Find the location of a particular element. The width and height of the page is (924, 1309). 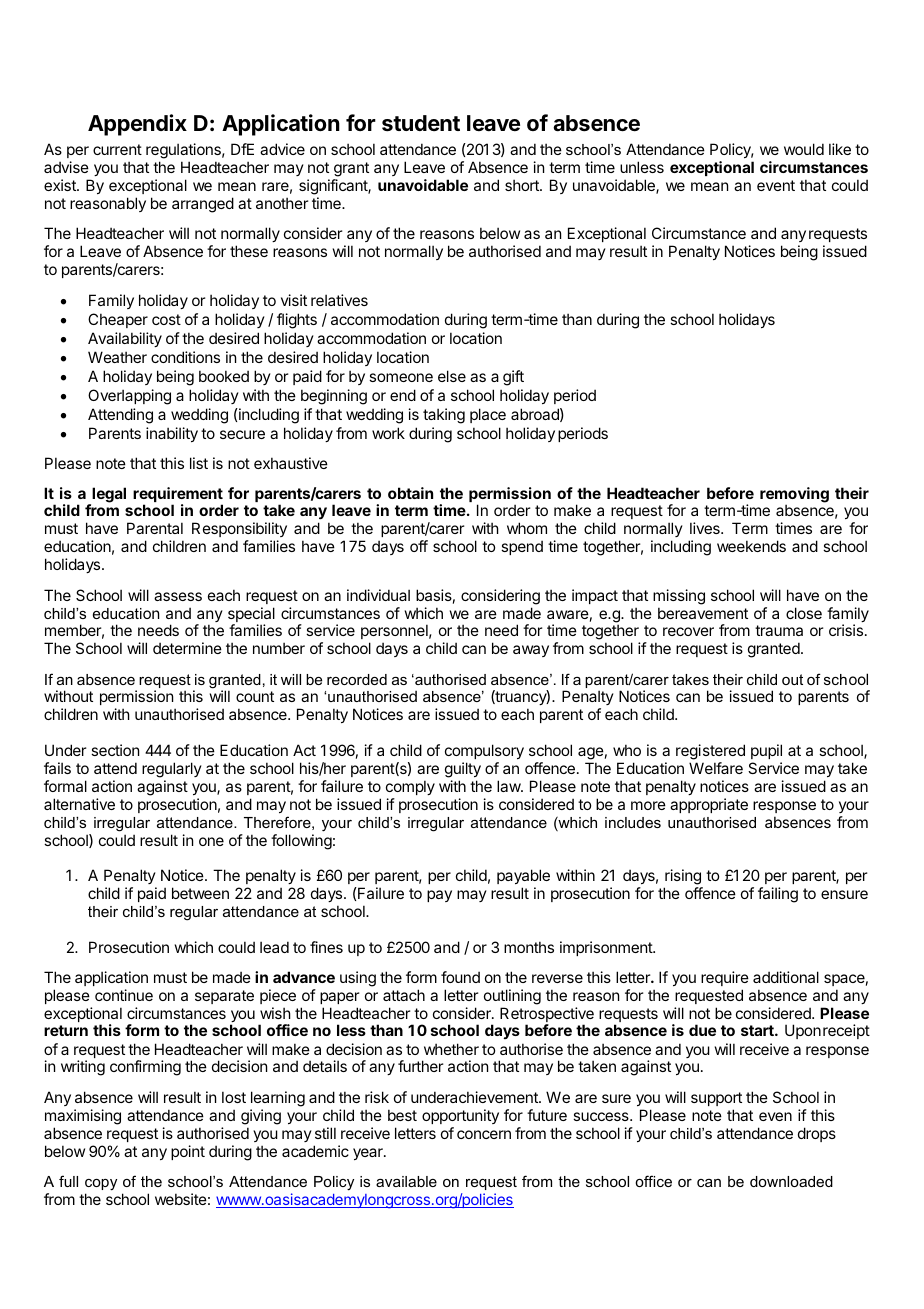

downloaded is located at coordinates (791, 1181).
